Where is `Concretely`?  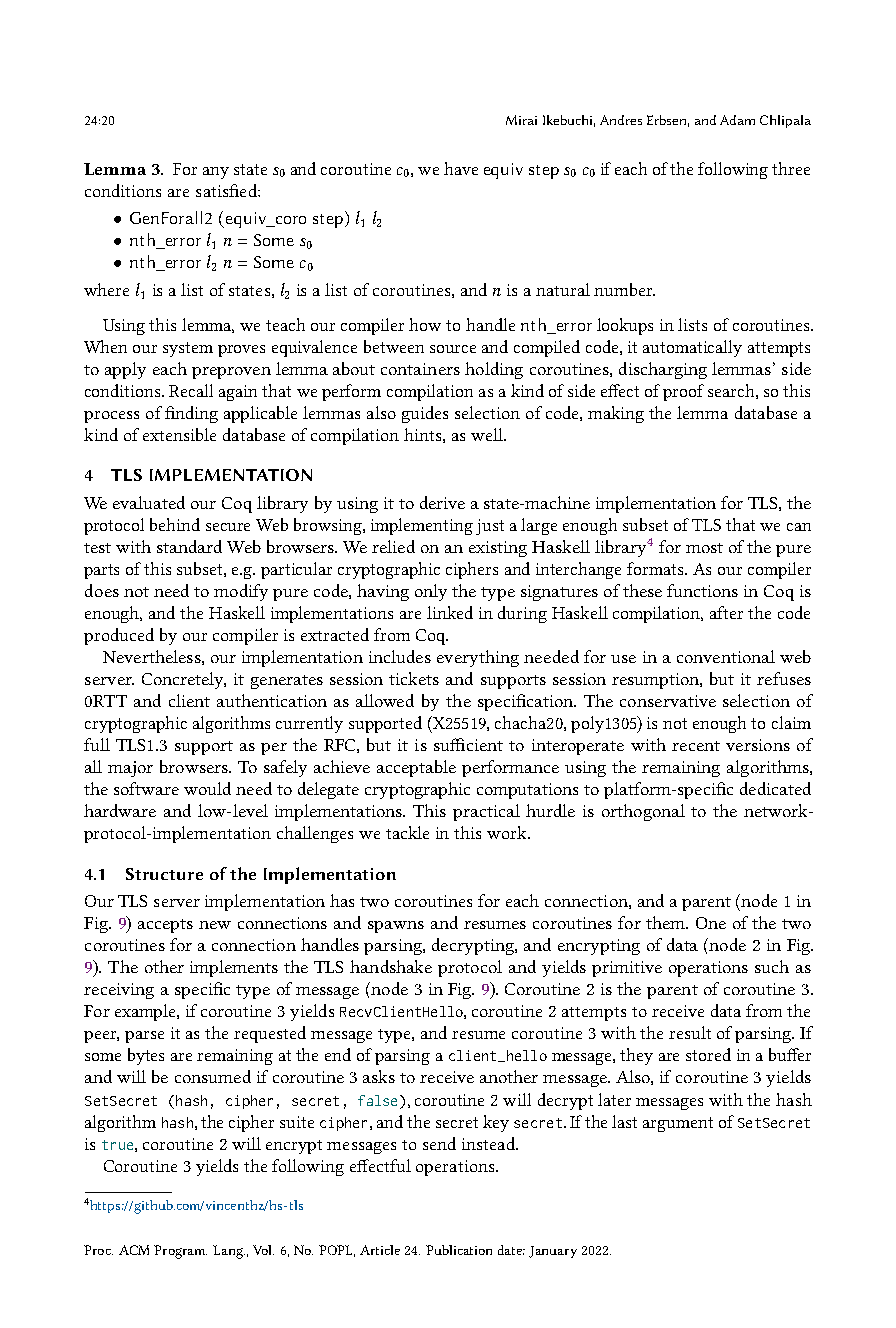 Concretely is located at coordinates (184, 680).
